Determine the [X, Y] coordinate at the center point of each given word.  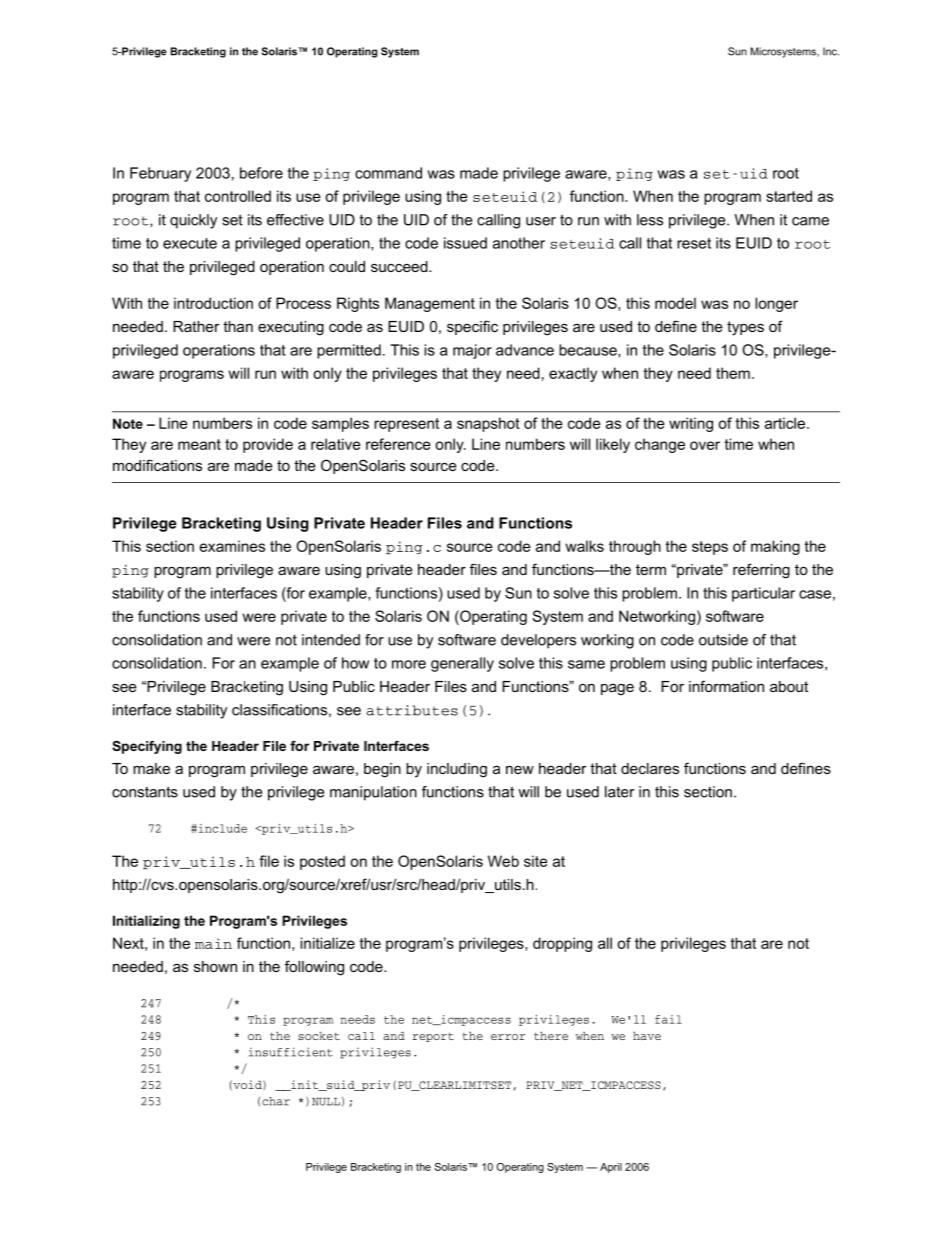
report [433, 1037]
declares [650, 768]
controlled [238, 196]
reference [398, 444]
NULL [326, 1102]
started [789, 196]
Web [503, 861]
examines [232, 546]
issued [465, 243]
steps [710, 548]
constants [145, 792]
